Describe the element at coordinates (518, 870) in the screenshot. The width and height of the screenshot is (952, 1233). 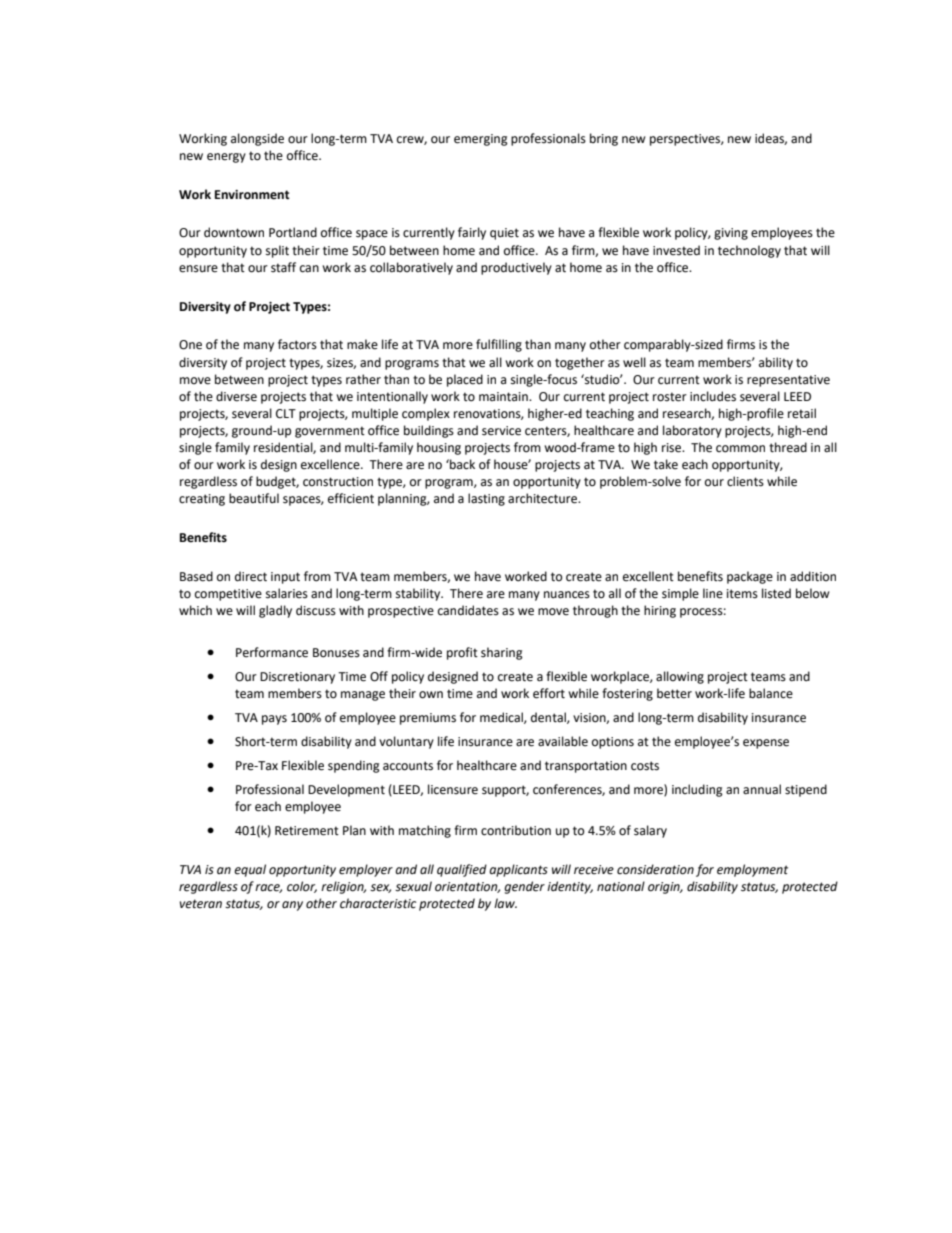
I see `applicants` at that location.
